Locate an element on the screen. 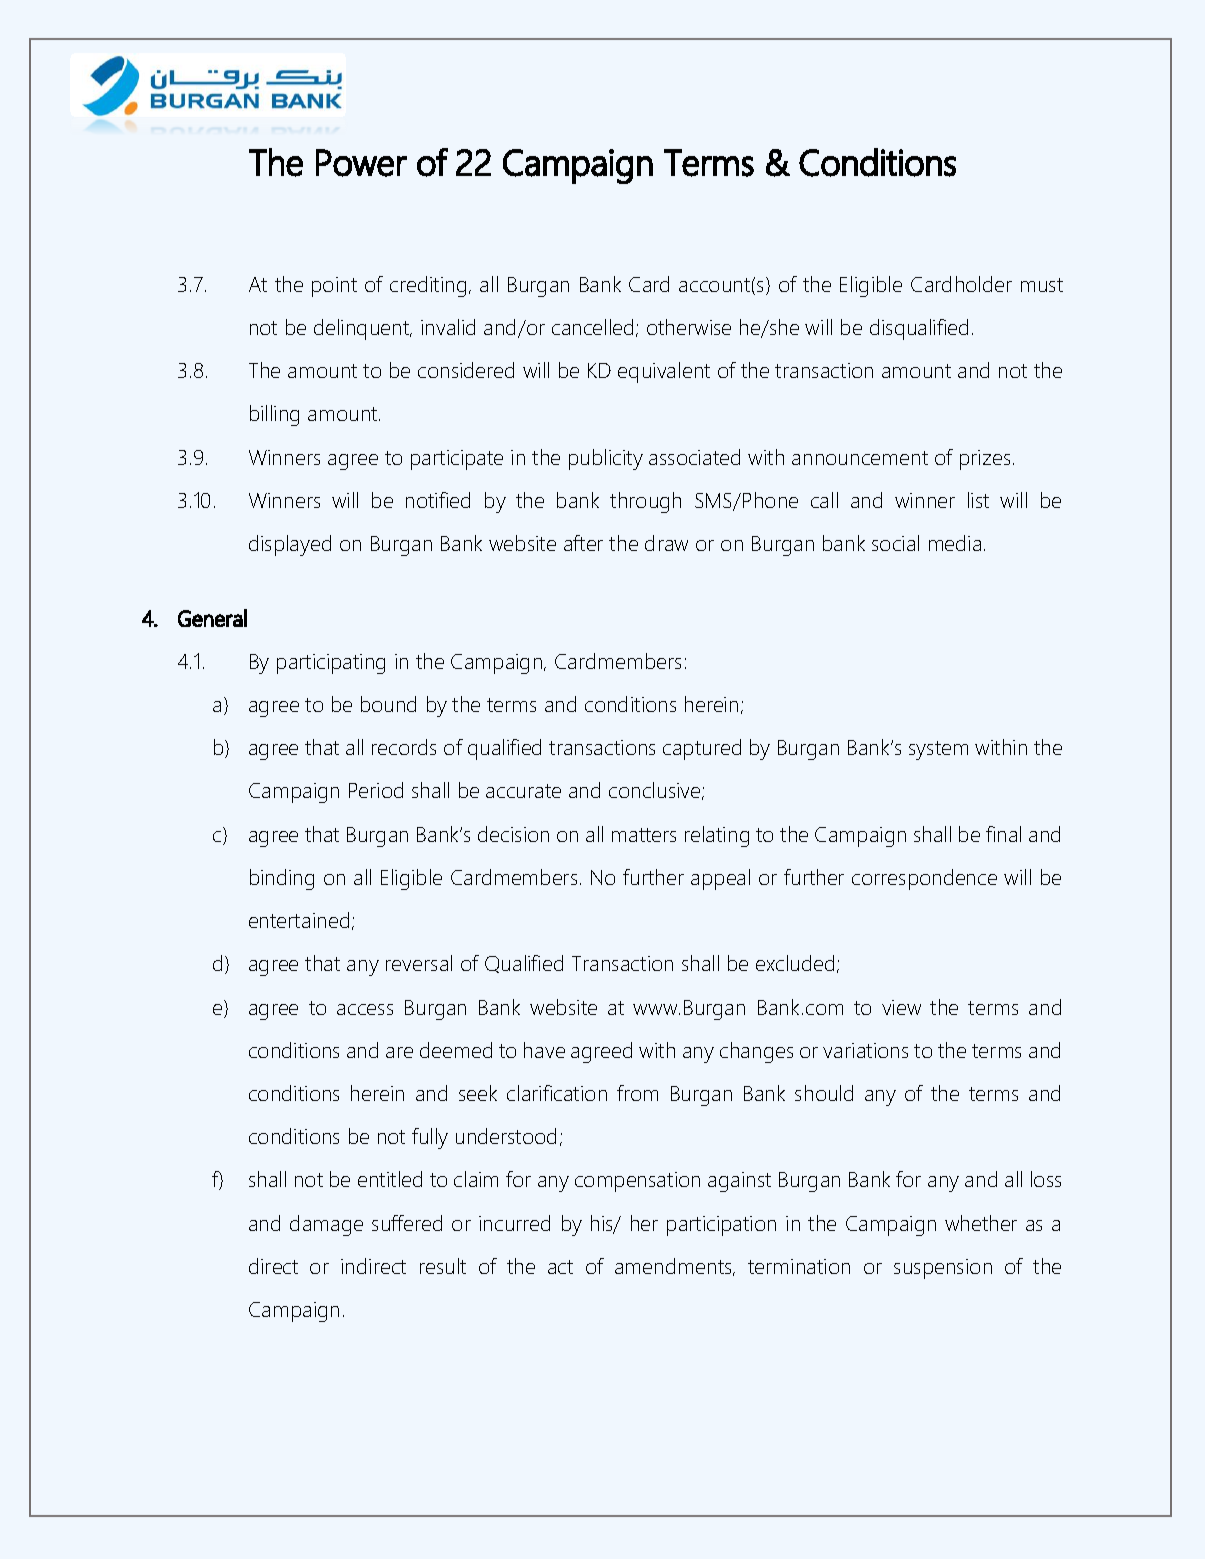  Power is located at coordinates (361, 163).
